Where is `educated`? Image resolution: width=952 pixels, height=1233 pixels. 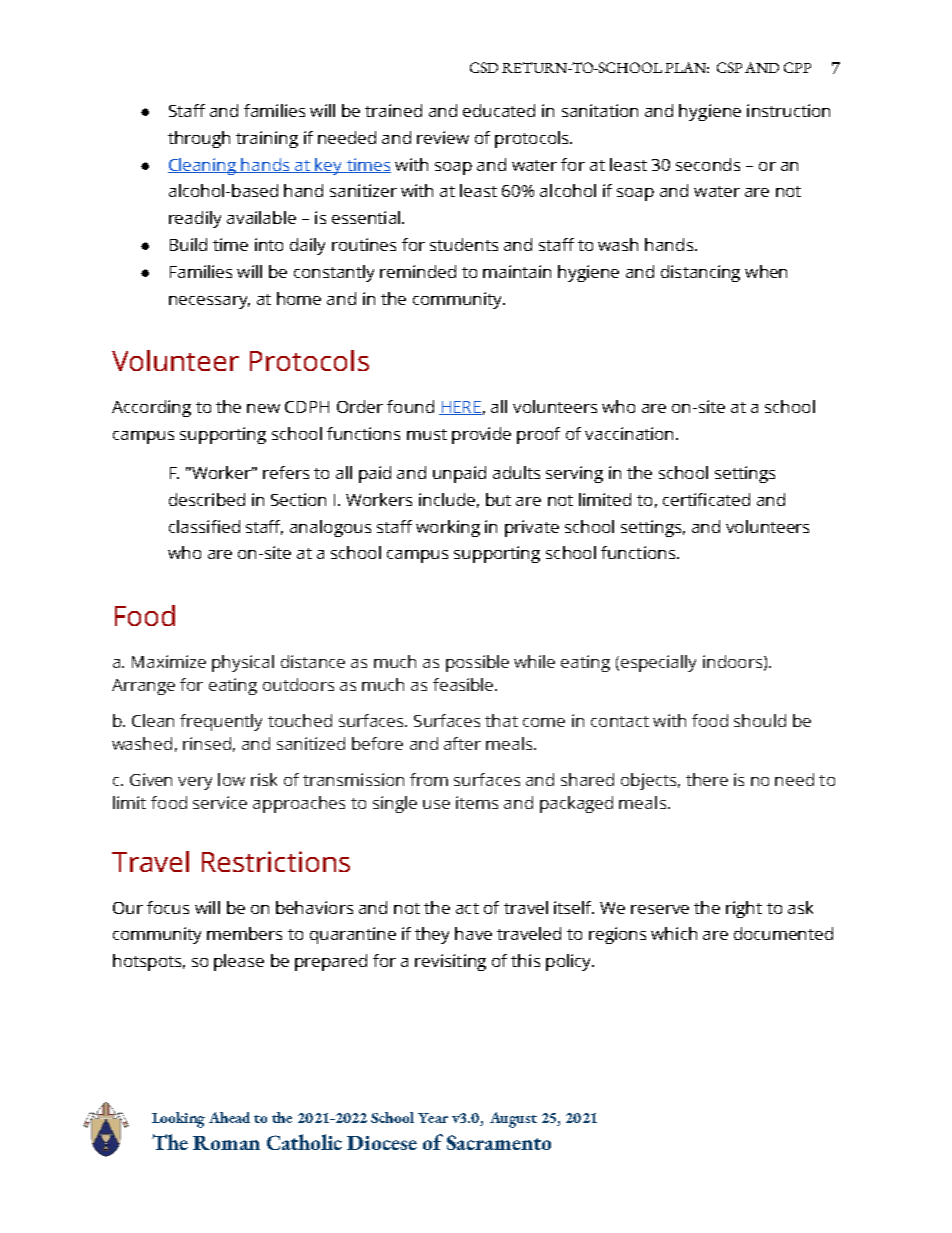
educated is located at coordinates (499, 110).
